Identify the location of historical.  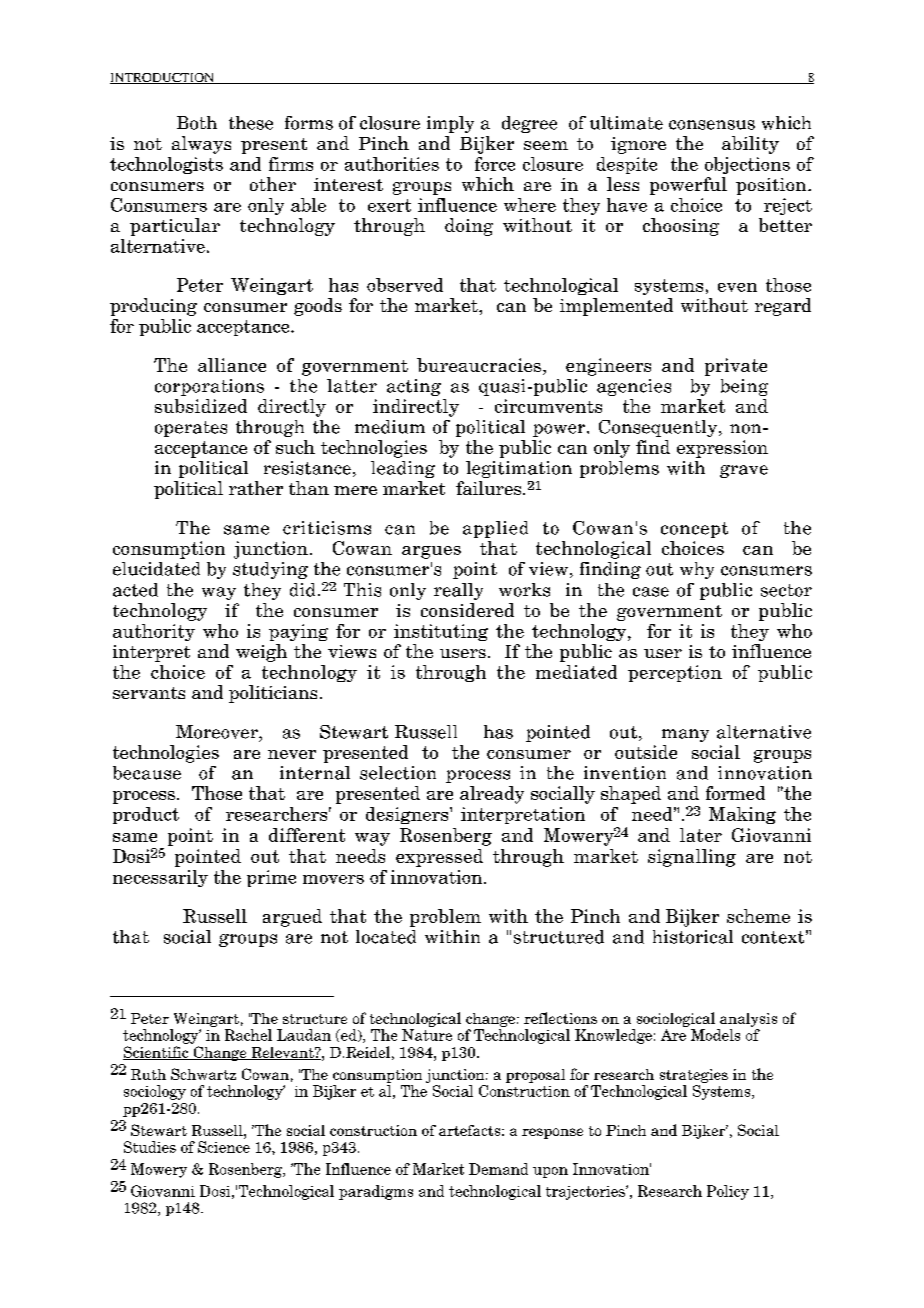
(693, 937).
